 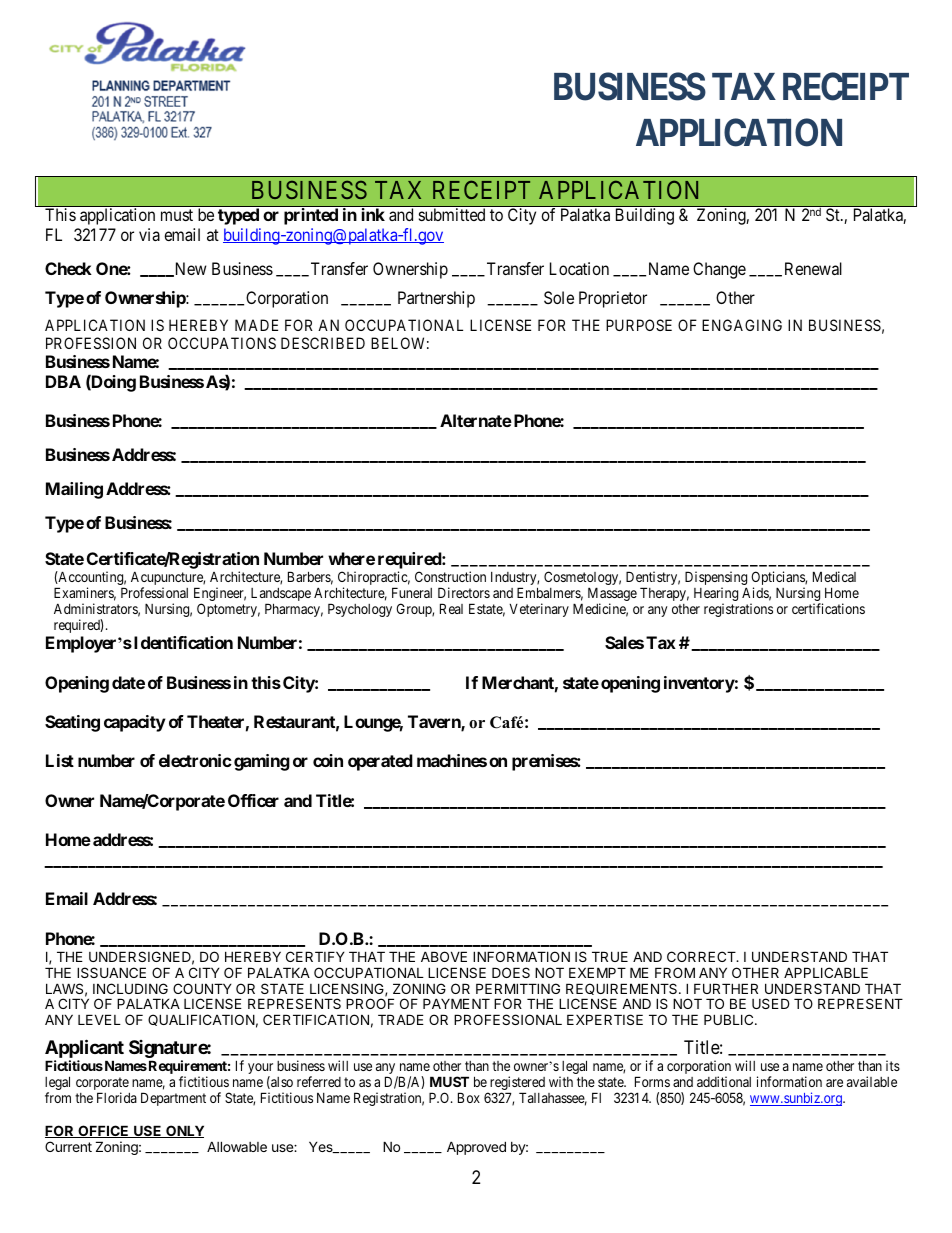 What do you see at coordinates (184, 1131) in the screenshot?
I see `ONLY` at bounding box center [184, 1131].
